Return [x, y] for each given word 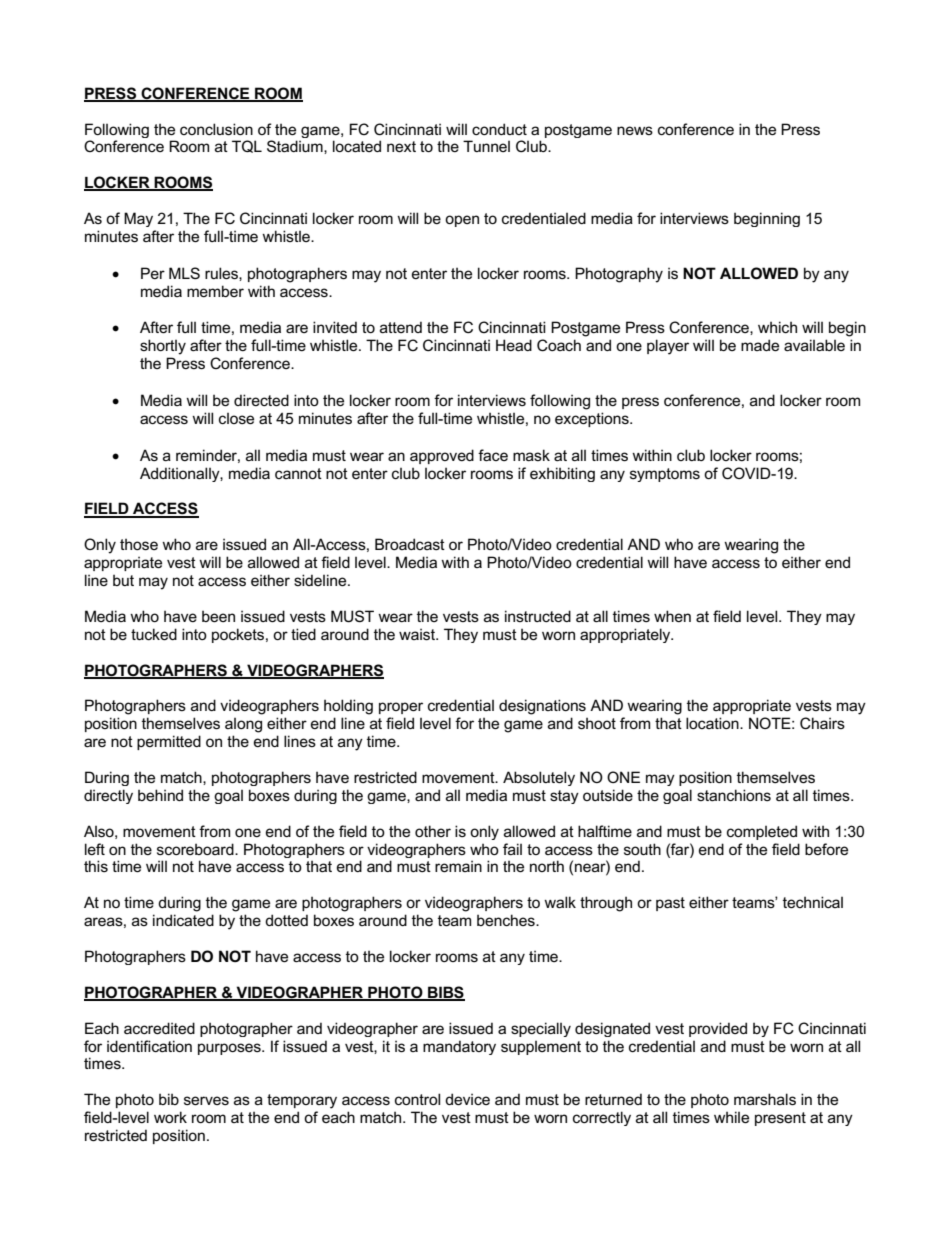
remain [458, 866]
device [467, 1099]
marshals [765, 1099]
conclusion [216, 129]
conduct [499, 129]
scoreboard [196, 849]
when [672, 616]
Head [514, 345]
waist [418, 634]
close [236, 418]
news [635, 130]
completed [762, 832]
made [760, 345]
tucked [154, 634]
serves [206, 1100]
